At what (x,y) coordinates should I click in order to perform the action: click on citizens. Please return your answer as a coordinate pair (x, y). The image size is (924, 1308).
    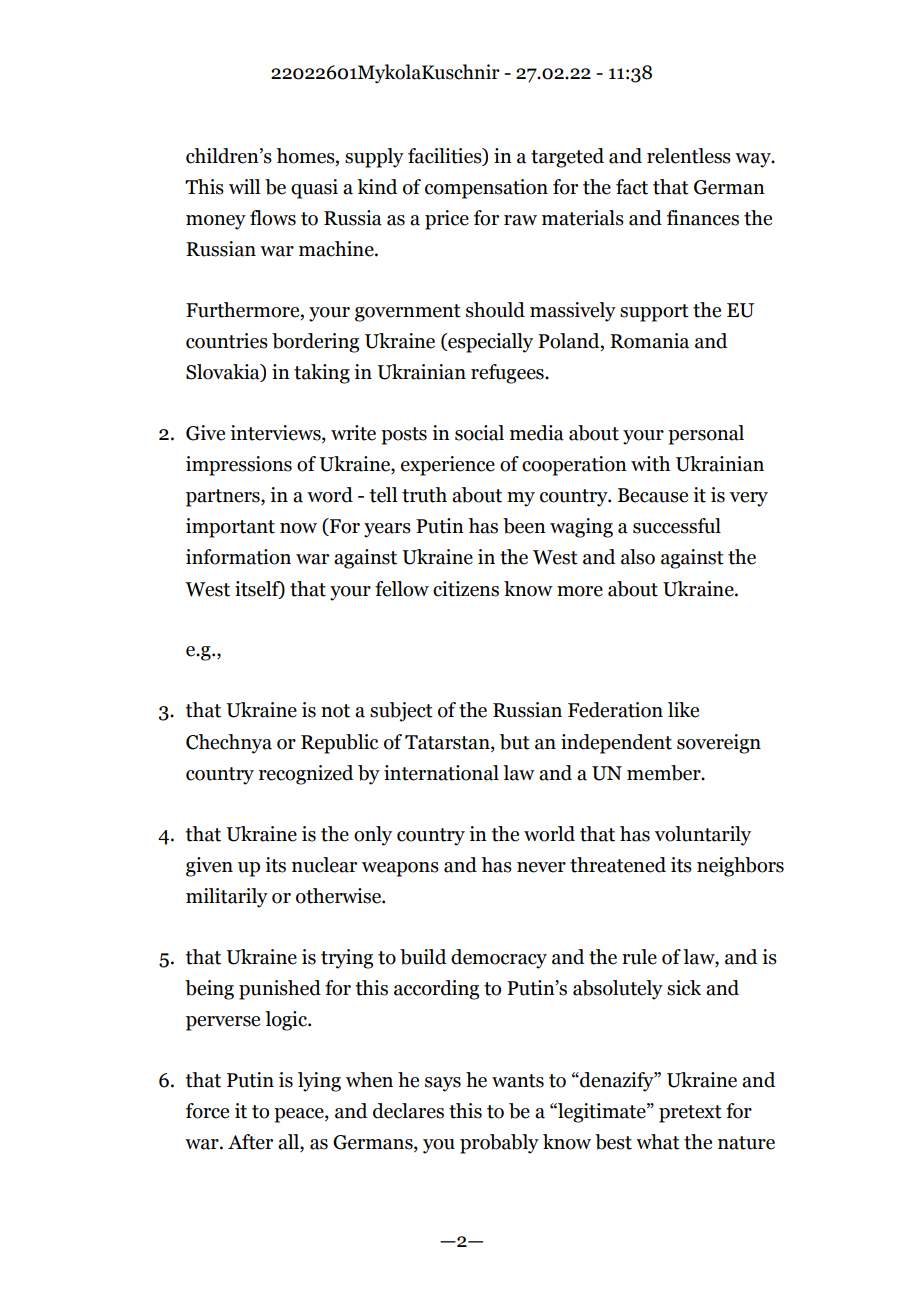
    Looking at the image, I should click on (466, 589).
